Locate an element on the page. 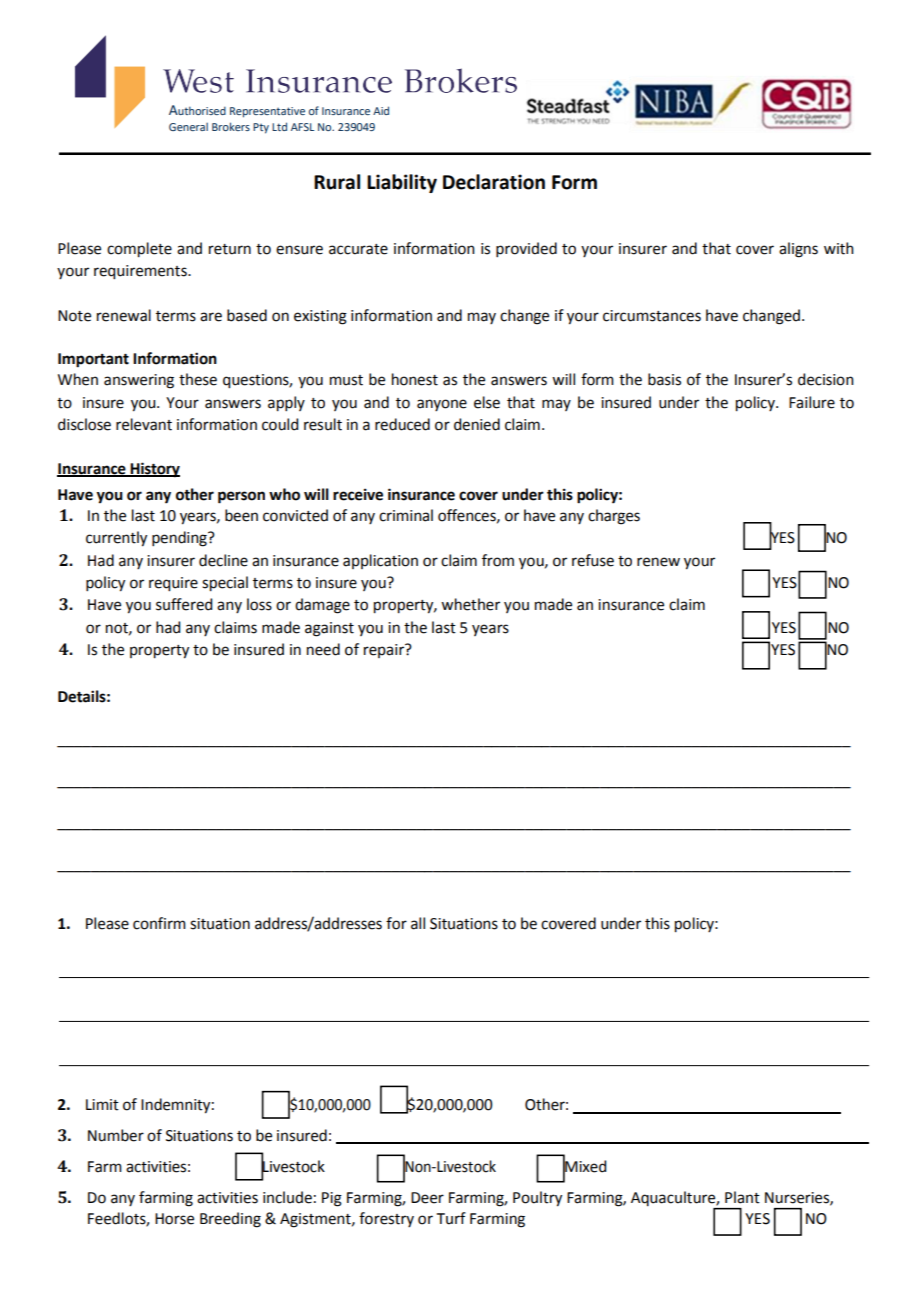 This image has width=924, height=1307. Plant is located at coordinates (742, 1197).
